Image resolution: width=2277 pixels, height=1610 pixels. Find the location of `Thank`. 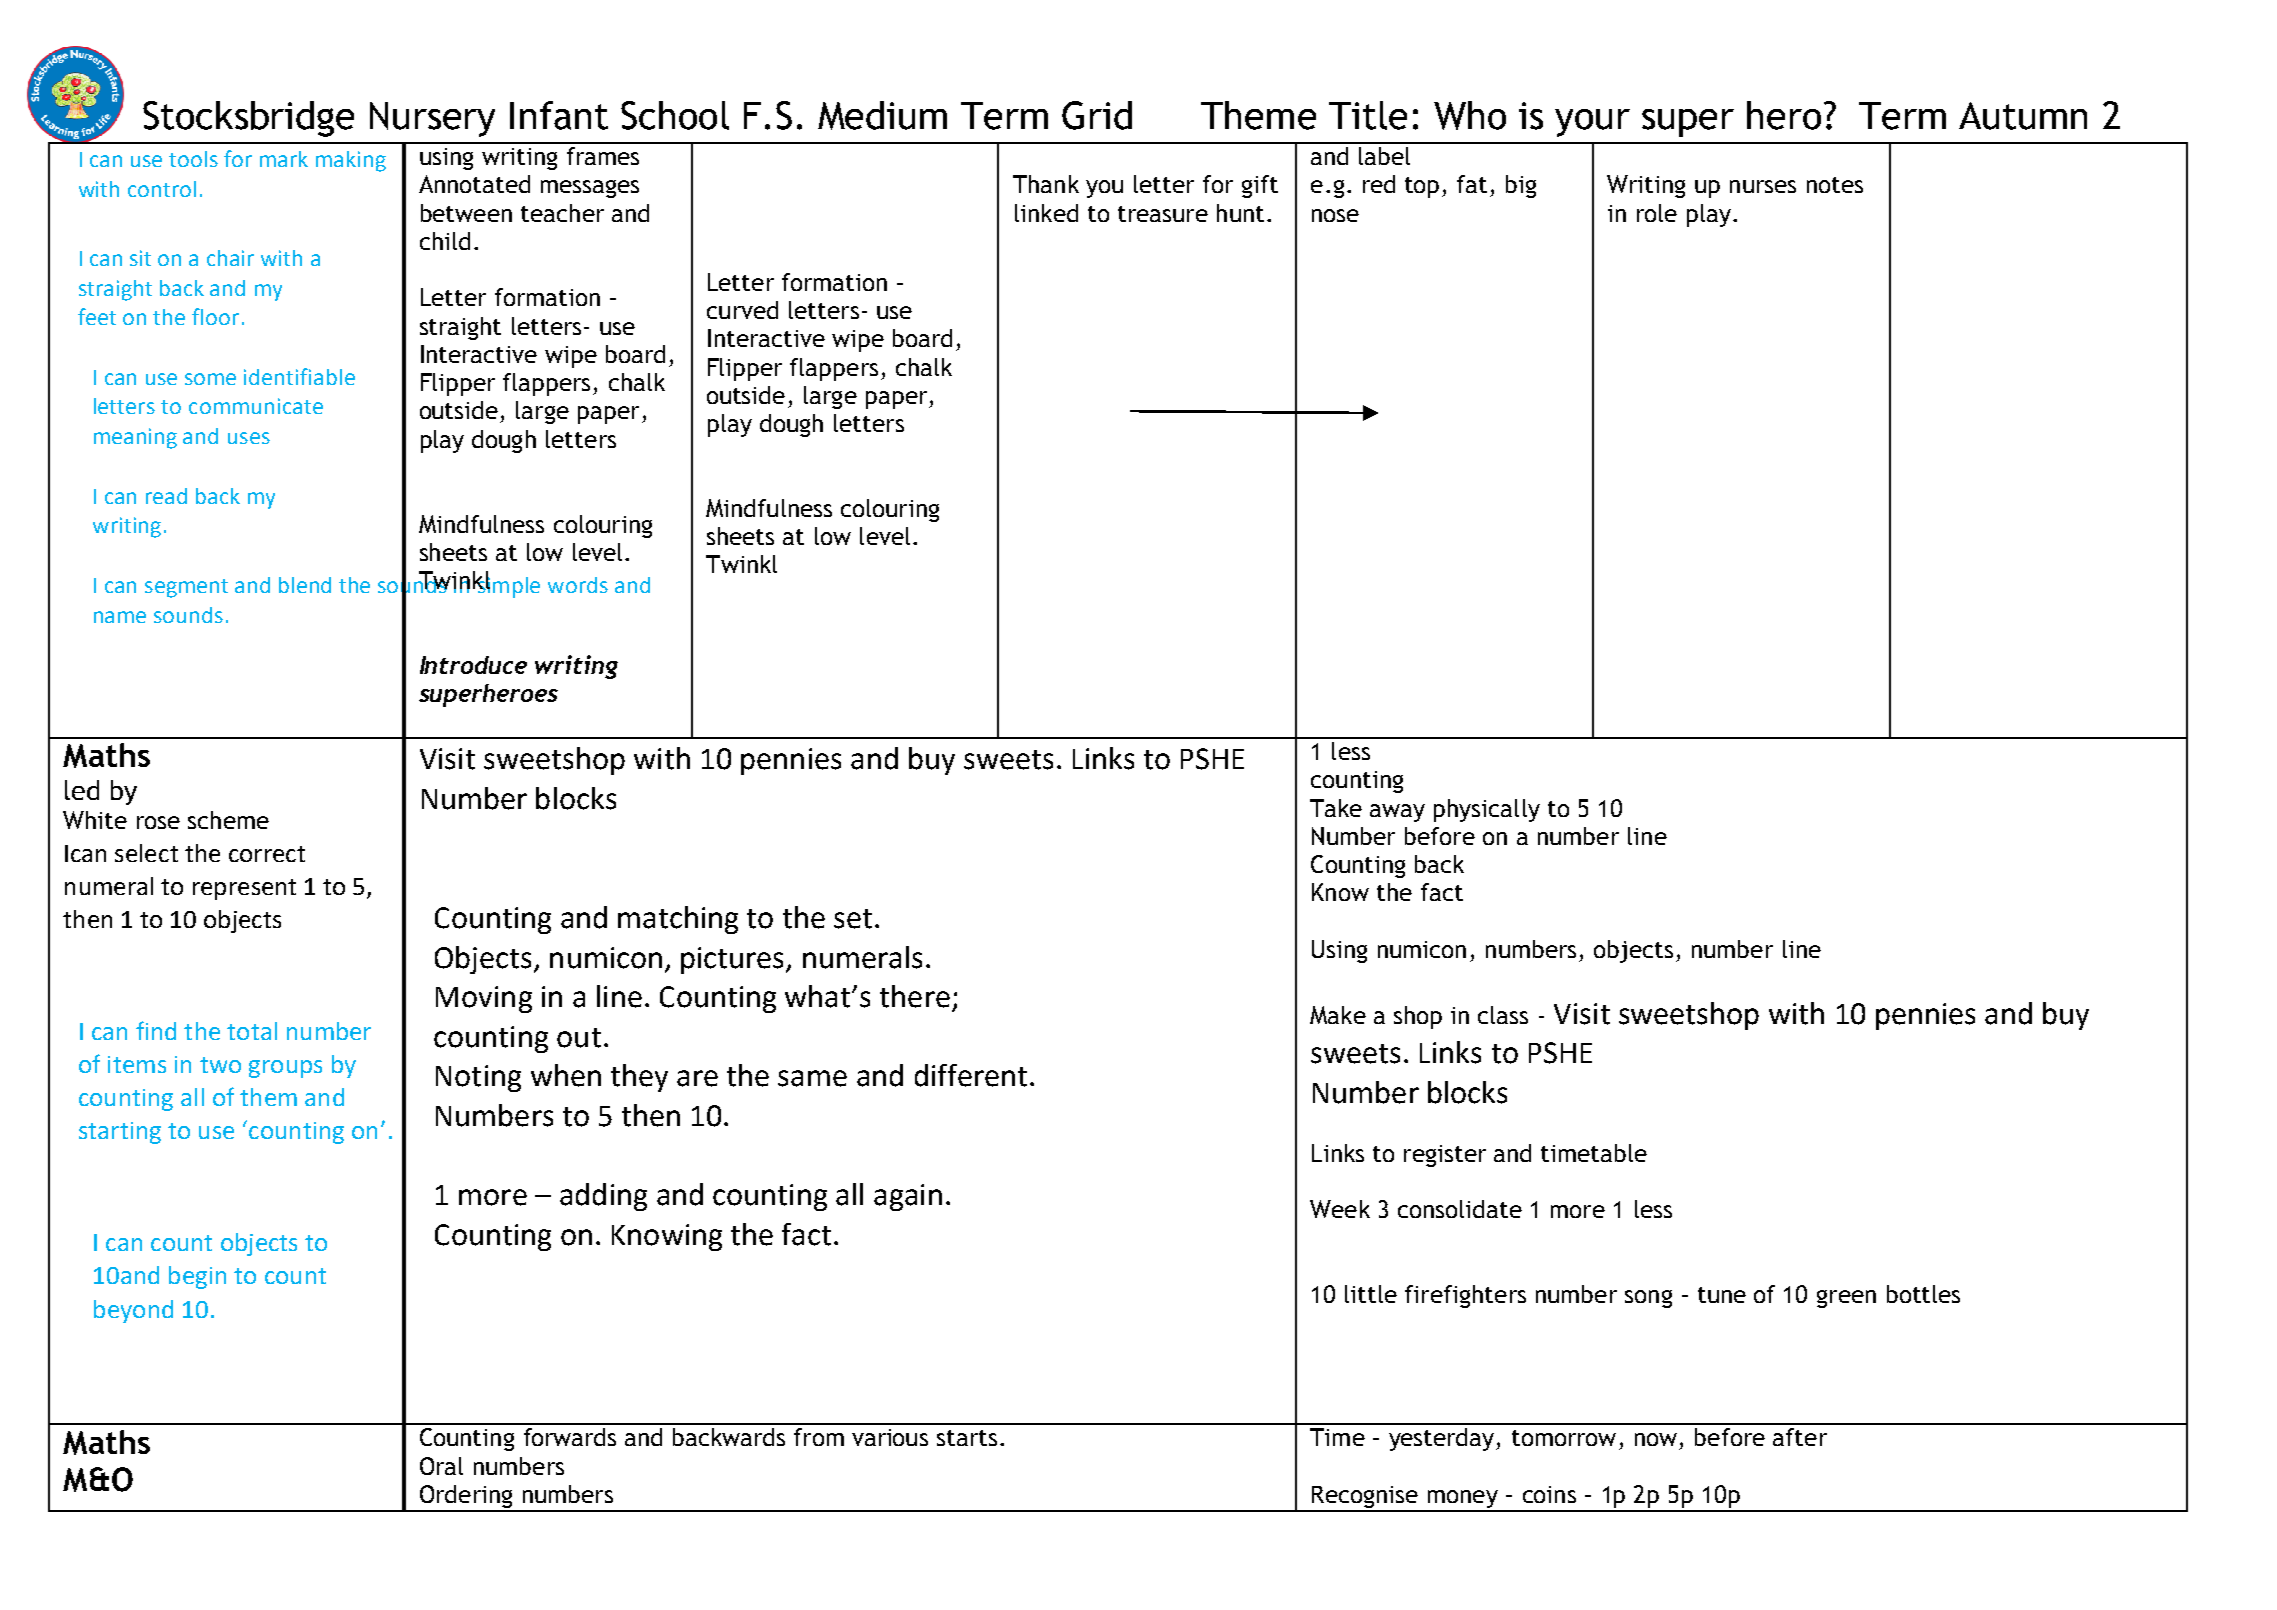

Thank is located at coordinates (1046, 184).
